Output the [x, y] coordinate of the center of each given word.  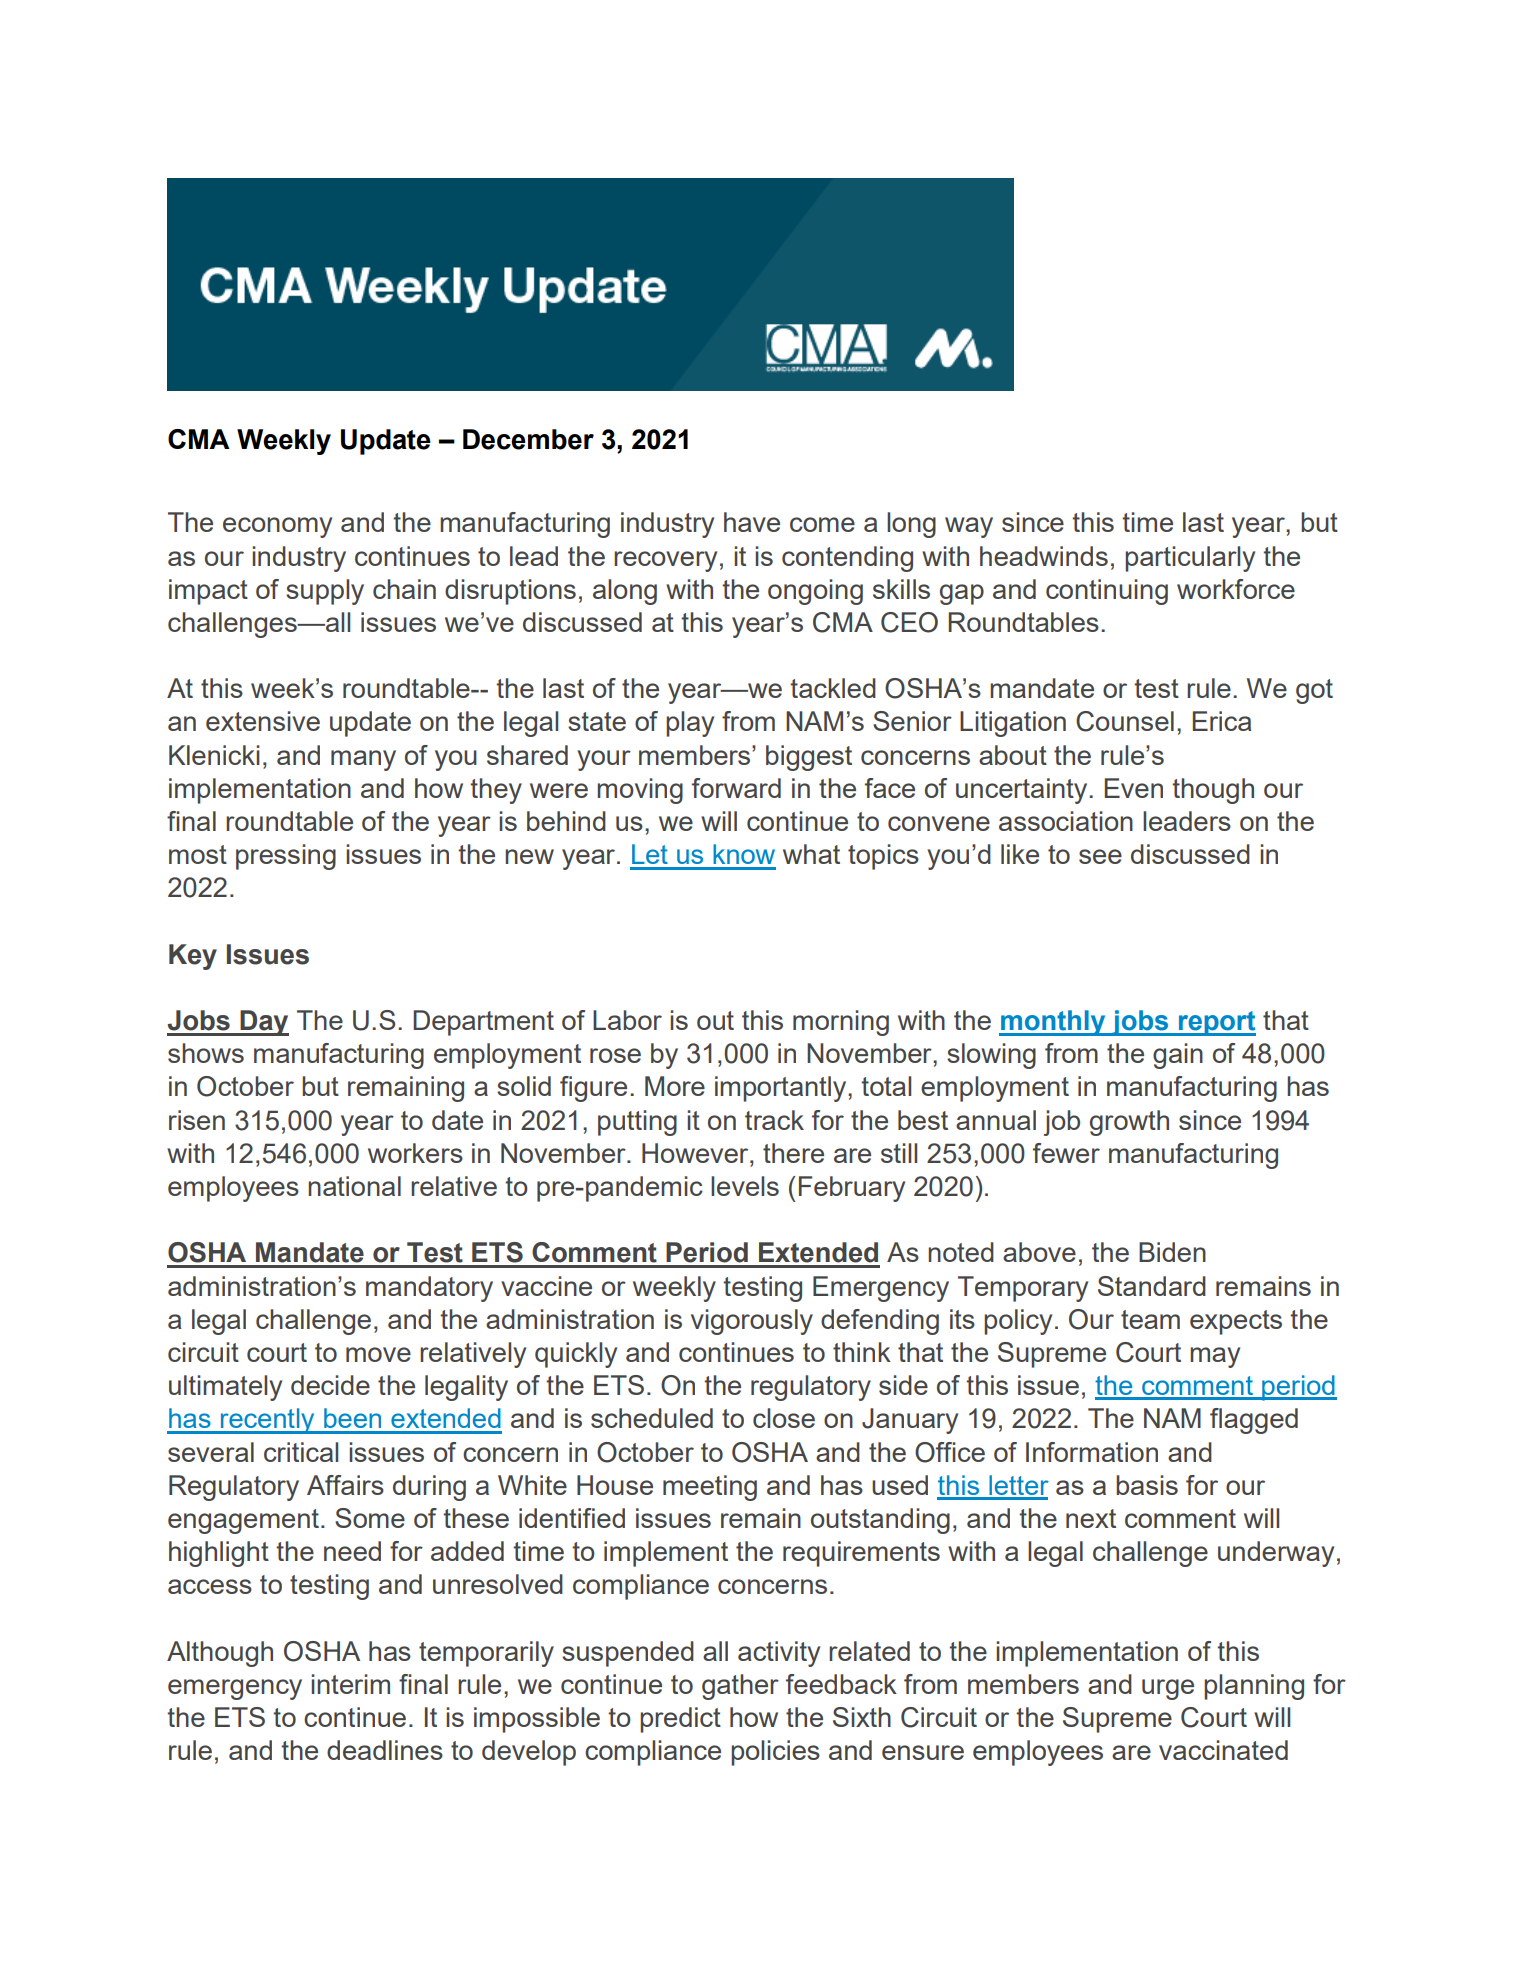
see [1100, 856]
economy [277, 527]
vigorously [752, 1322]
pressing [286, 857]
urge [1168, 1689]
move [378, 1354]
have [752, 522]
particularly [1190, 559]
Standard [1152, 1286]
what [811, 854]
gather [740, 1687]
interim [350, 1684]
